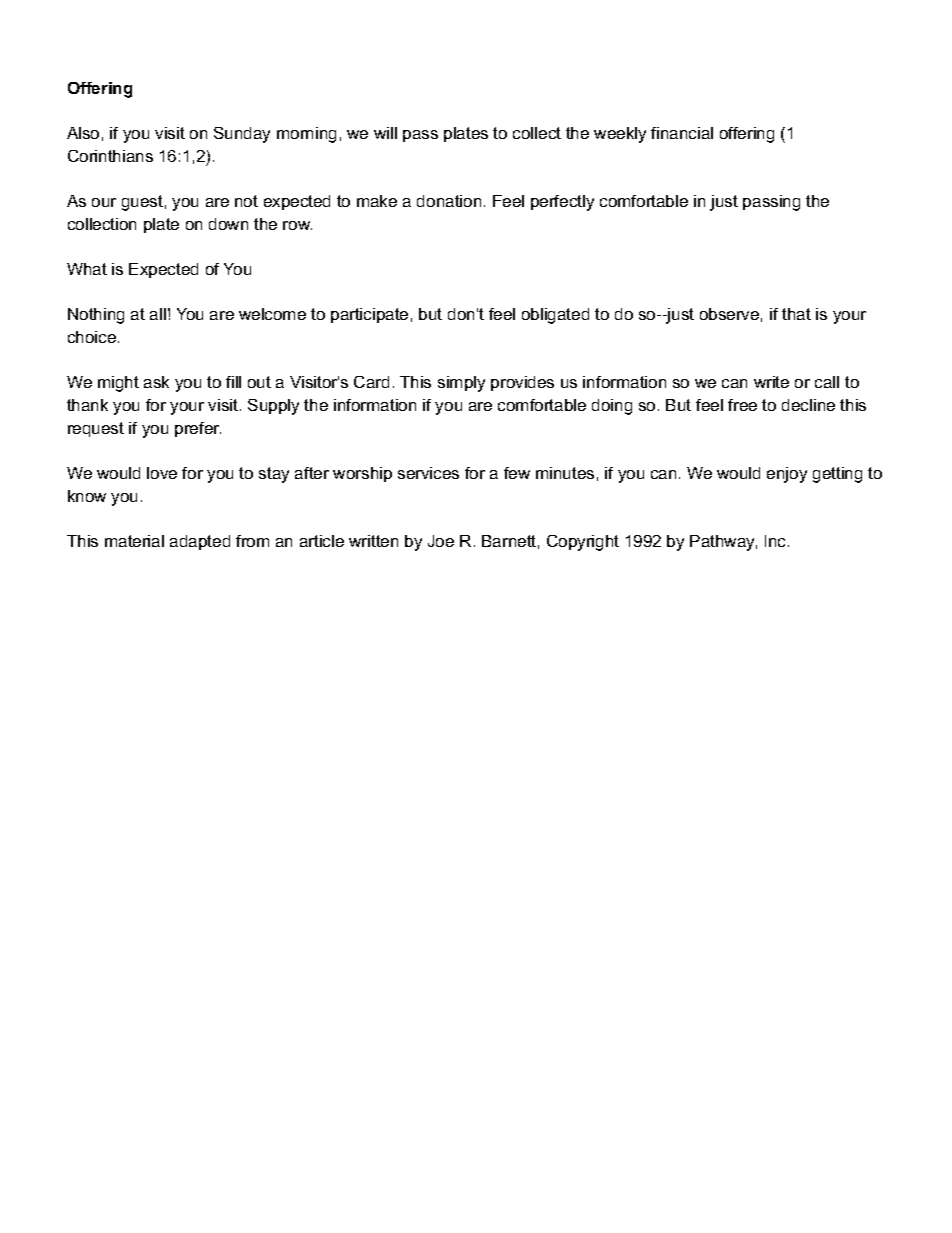  What do you see at coordinates (385, 133) in the image?
I see `will` at bounding box center [385, 133].
